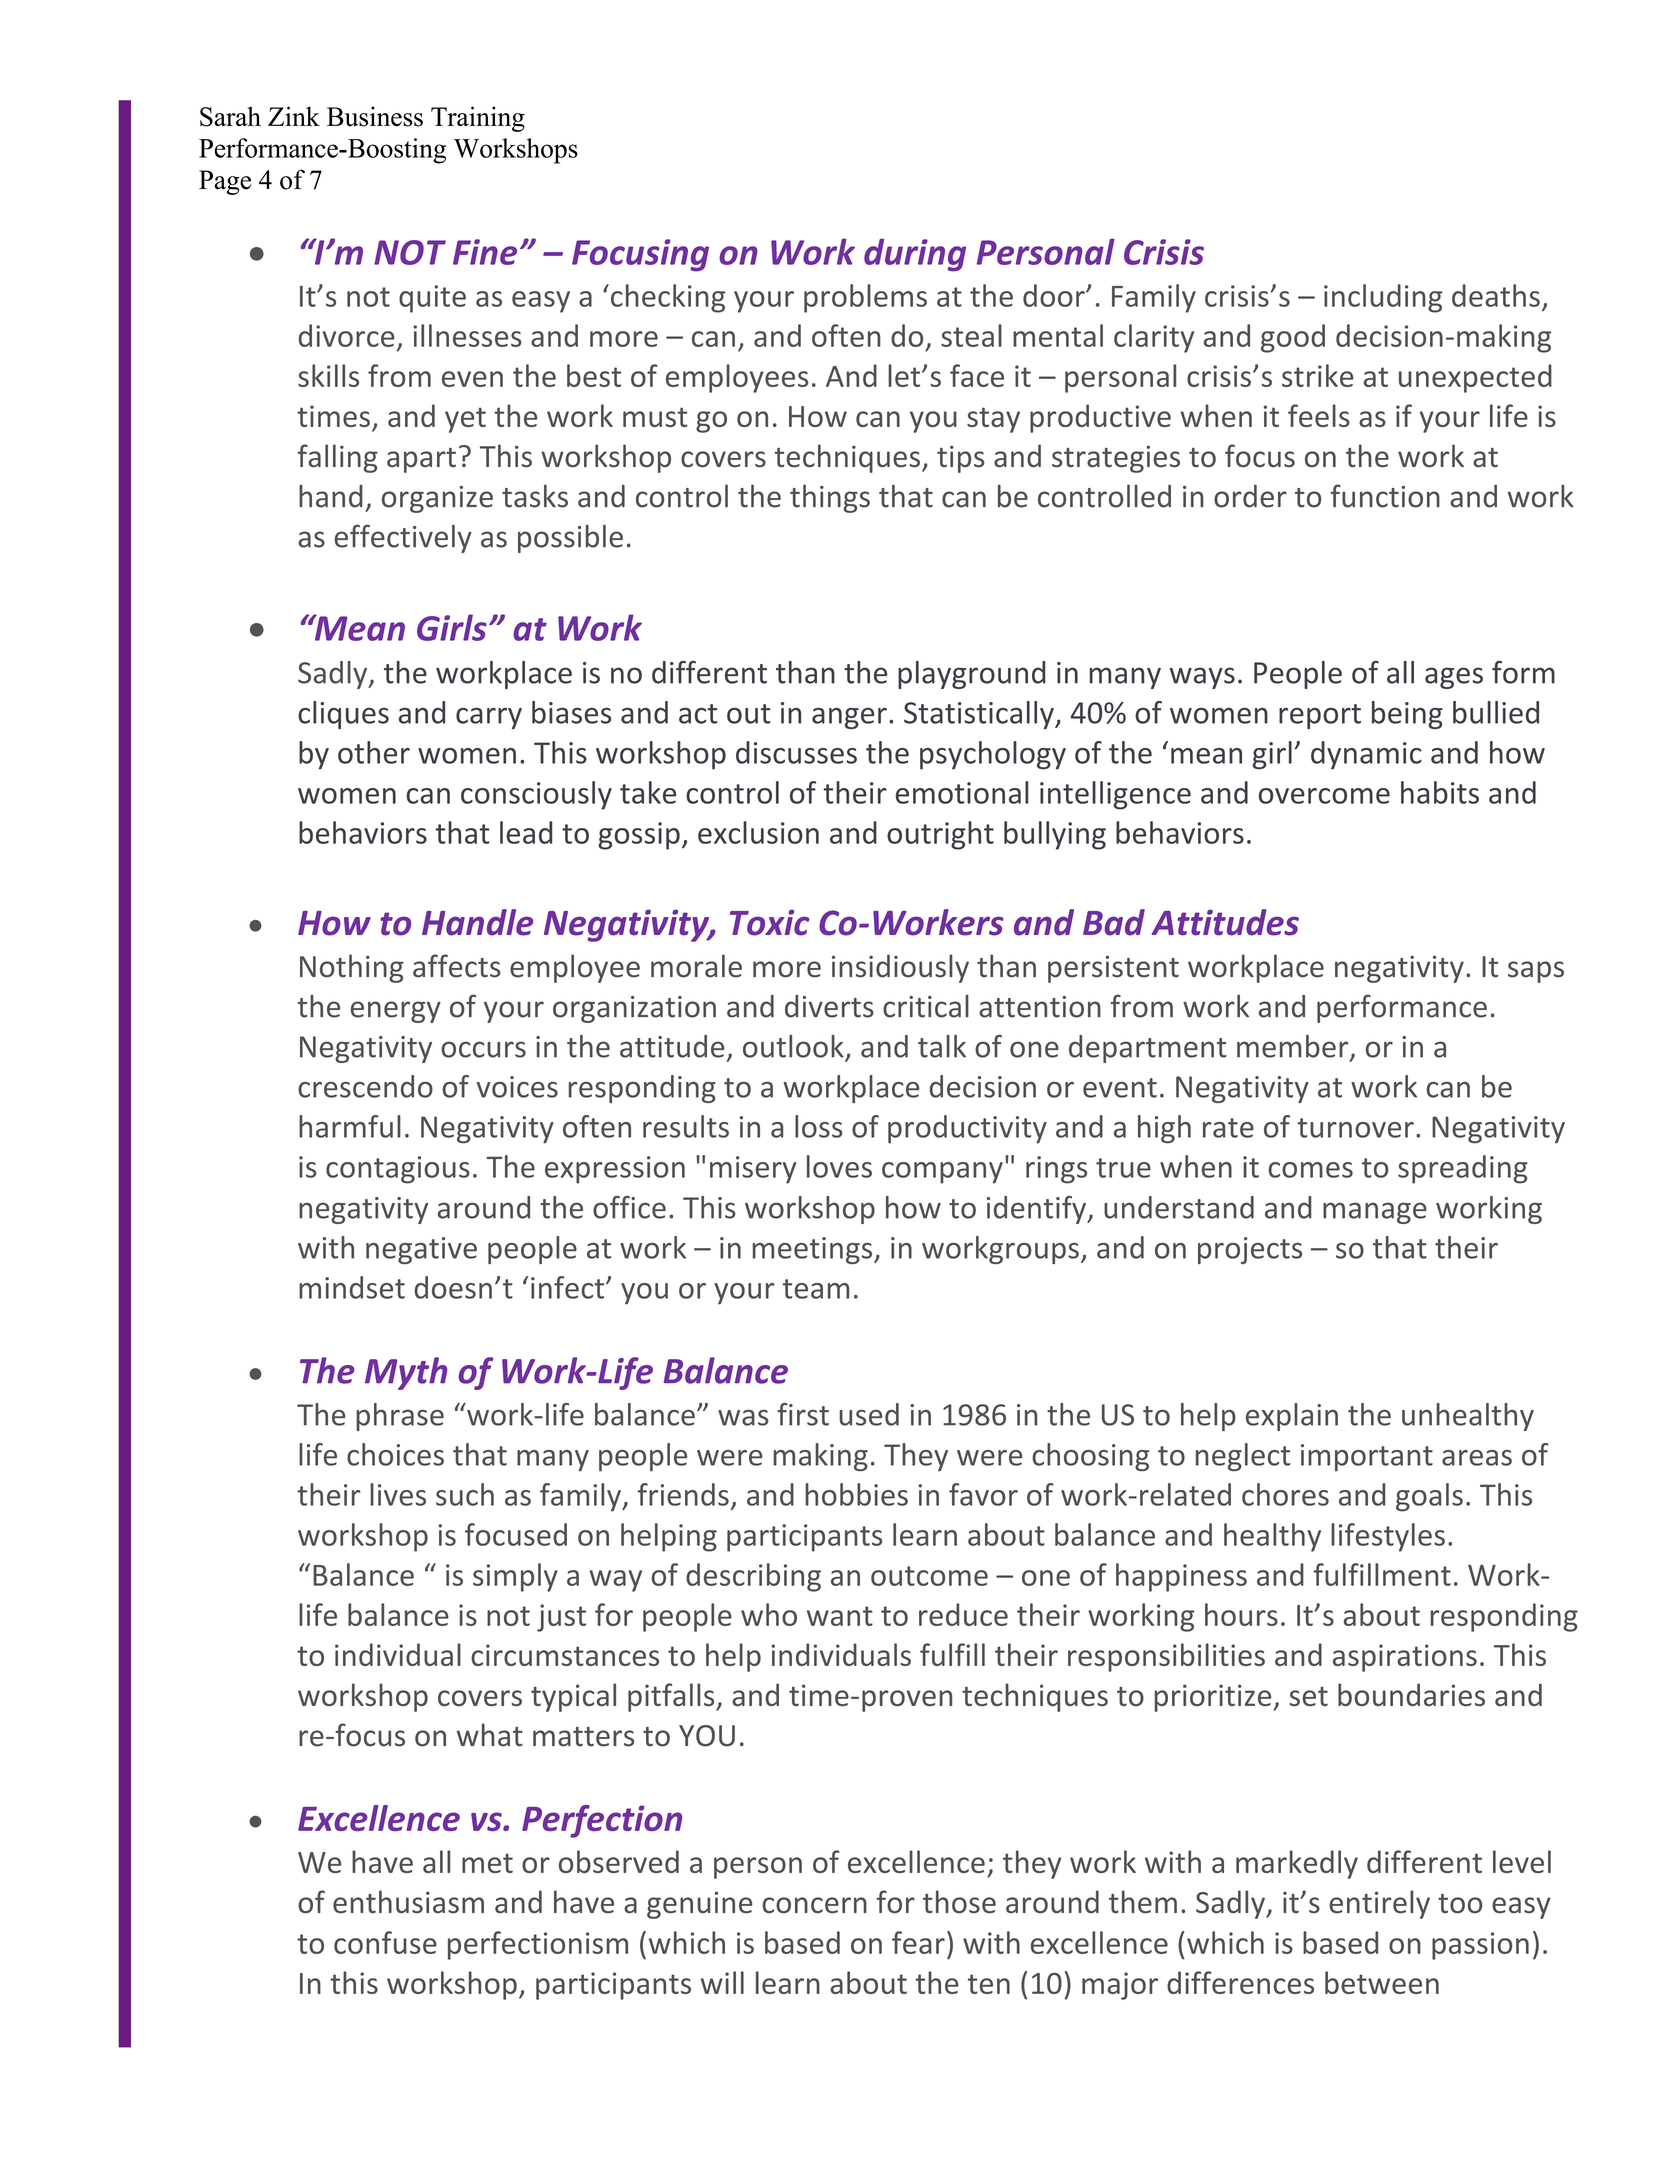 This screenshot has width=1676, height=2169. What do you see at coordinates (1383, 298) in the screenshot?
I see `including` at bounding box center [1383, 298].
